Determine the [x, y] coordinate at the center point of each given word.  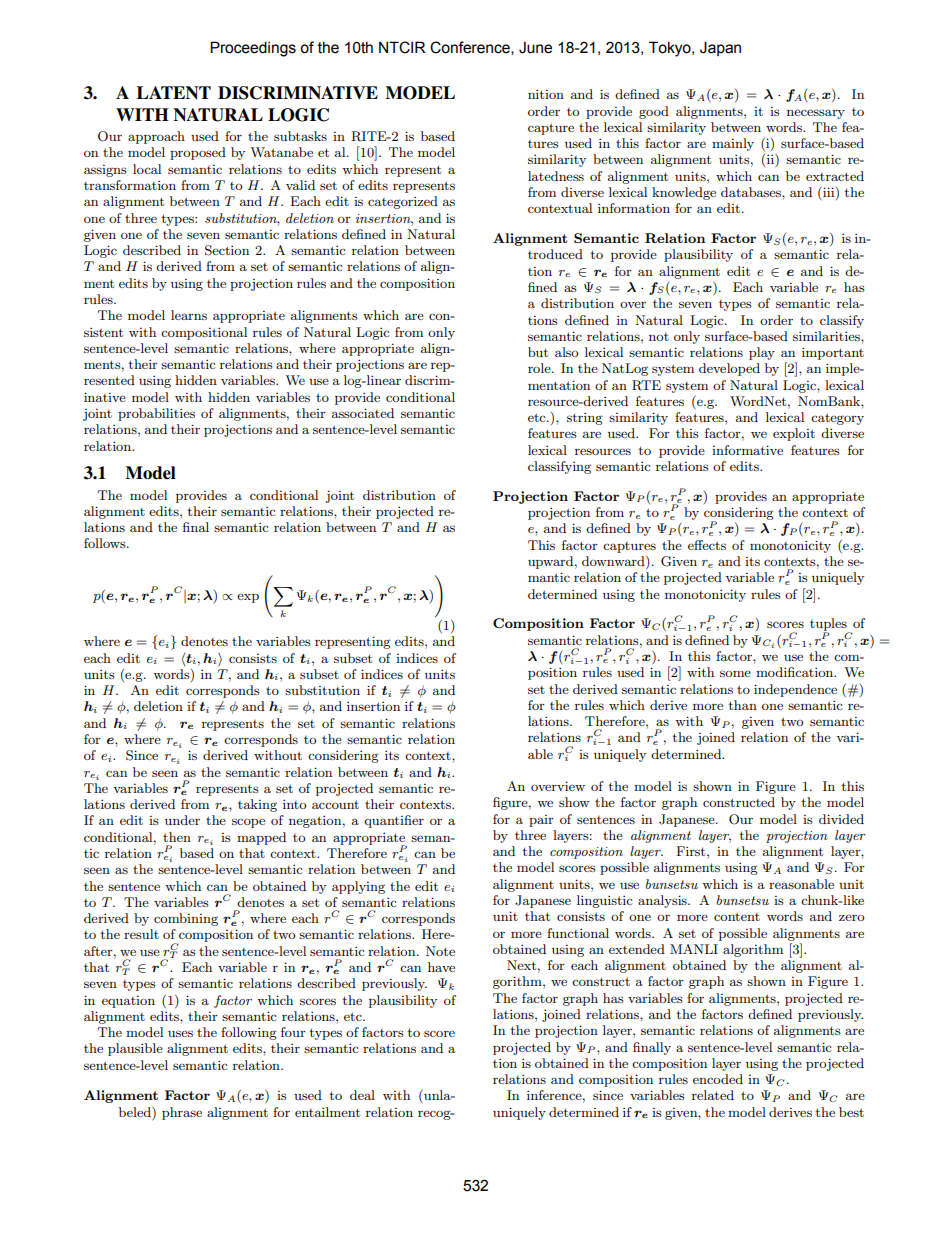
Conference [471, 48]
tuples [829, 626]
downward [614, 562]
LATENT [174, 93]
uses [180, 1033]
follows [106, 543]
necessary [816, 114]
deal [362, 1095]
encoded [718, 1079]
